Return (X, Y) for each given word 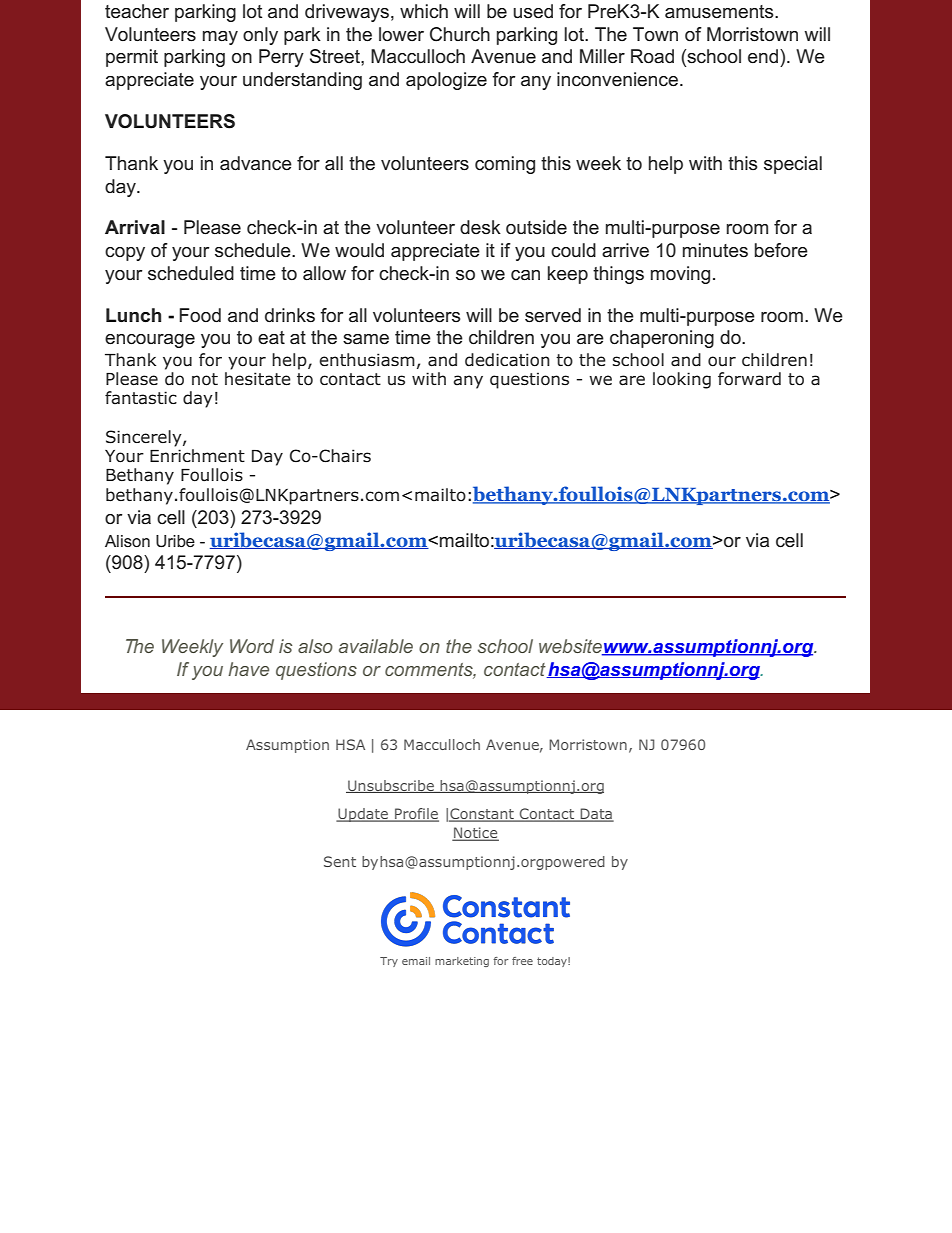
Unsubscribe (391, 786)
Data (596, 815)
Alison (127, 541)
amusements (720, 12)
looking (682, 380)
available (376, 646)
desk (480, 227)
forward (749, 379)
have (248, 669)
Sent (340, 861)
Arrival (135, 227)
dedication (507, 360)
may (220, 38)
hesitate (258, 379)
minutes (715, 250)
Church (460, 34)
